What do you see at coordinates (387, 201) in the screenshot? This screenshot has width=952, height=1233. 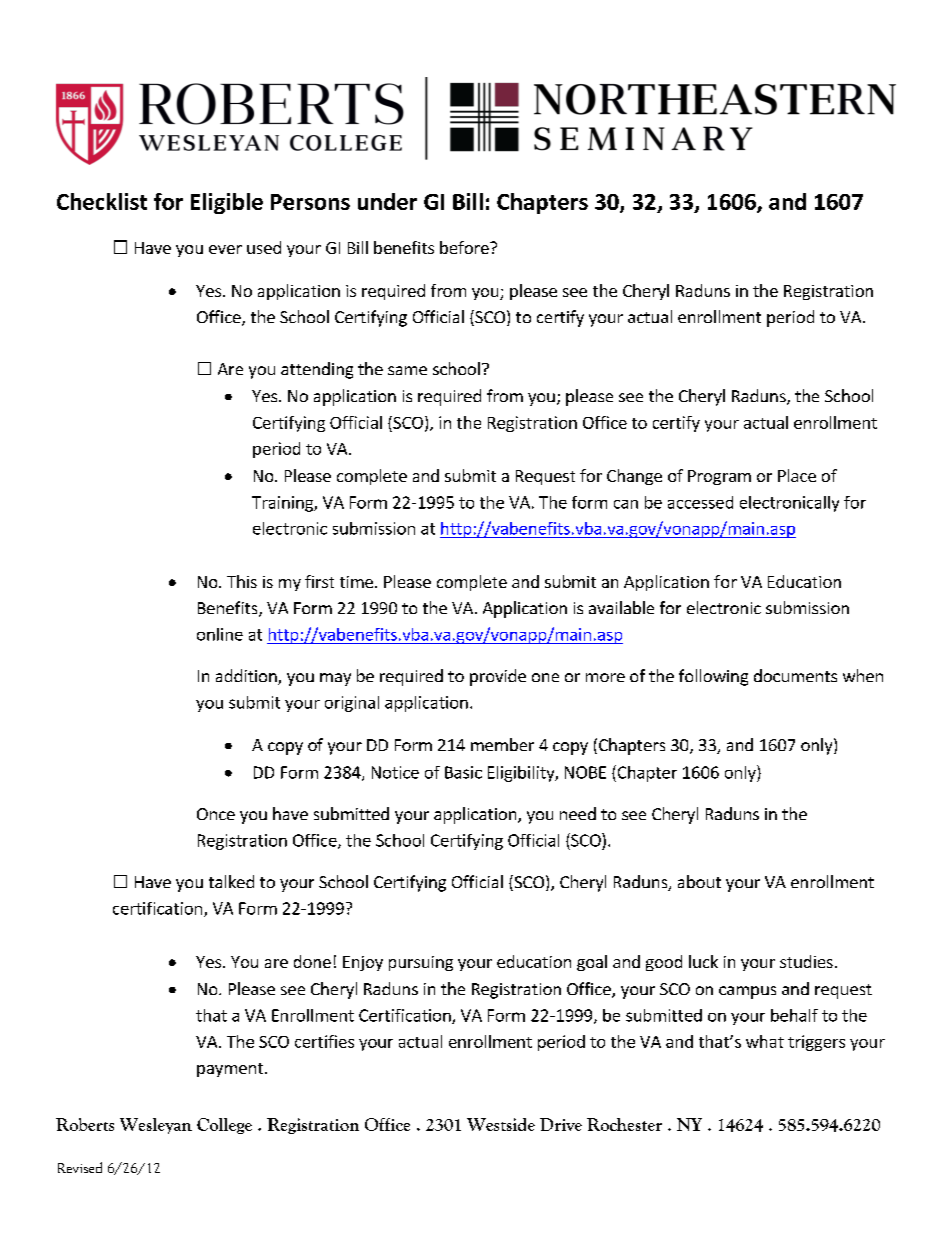 I see `under` at bounding box center [387, 201].
